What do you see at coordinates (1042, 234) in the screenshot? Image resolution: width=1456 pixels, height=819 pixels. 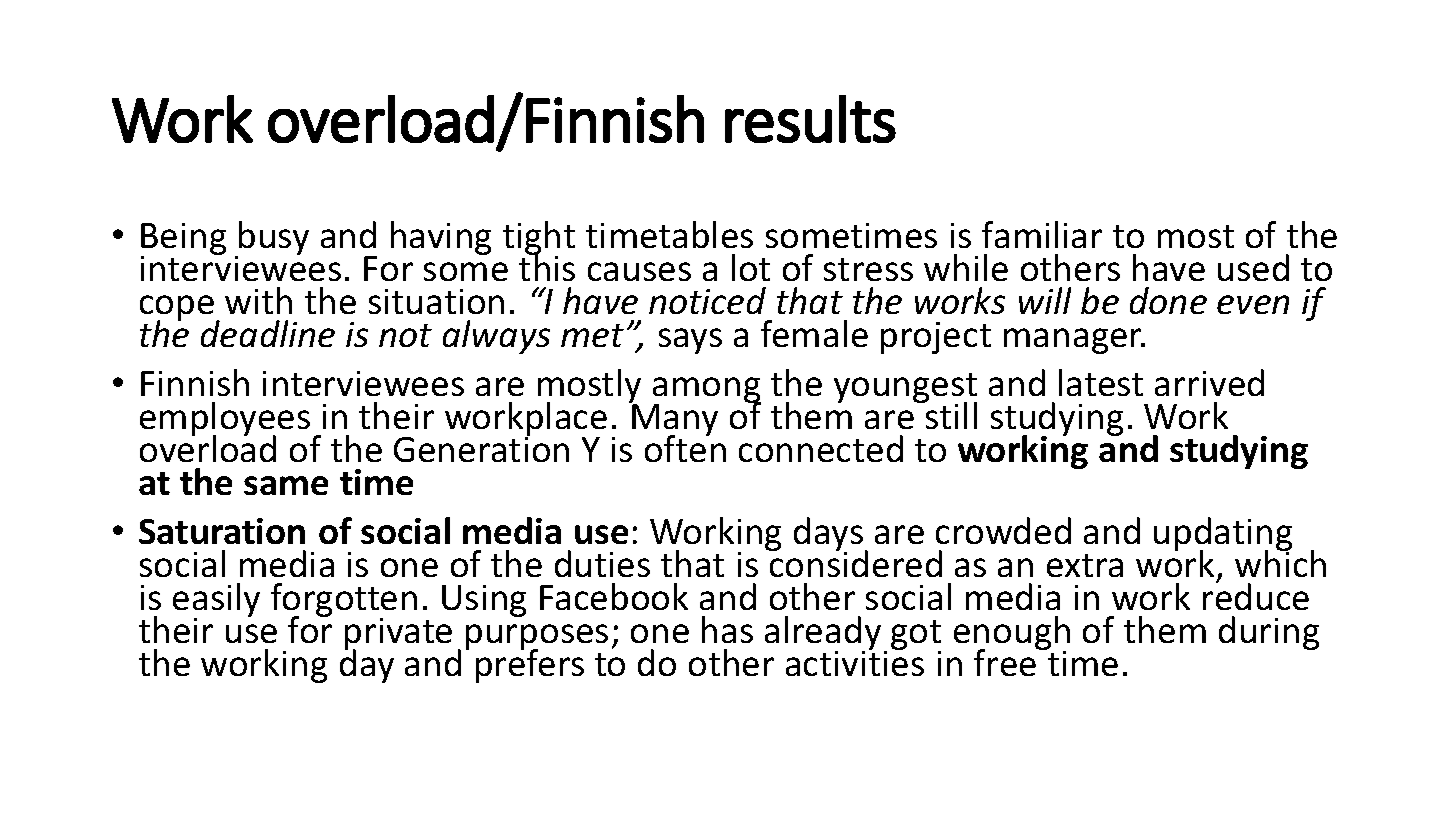 I see `familiar` at bounding box center [1042, 234].
